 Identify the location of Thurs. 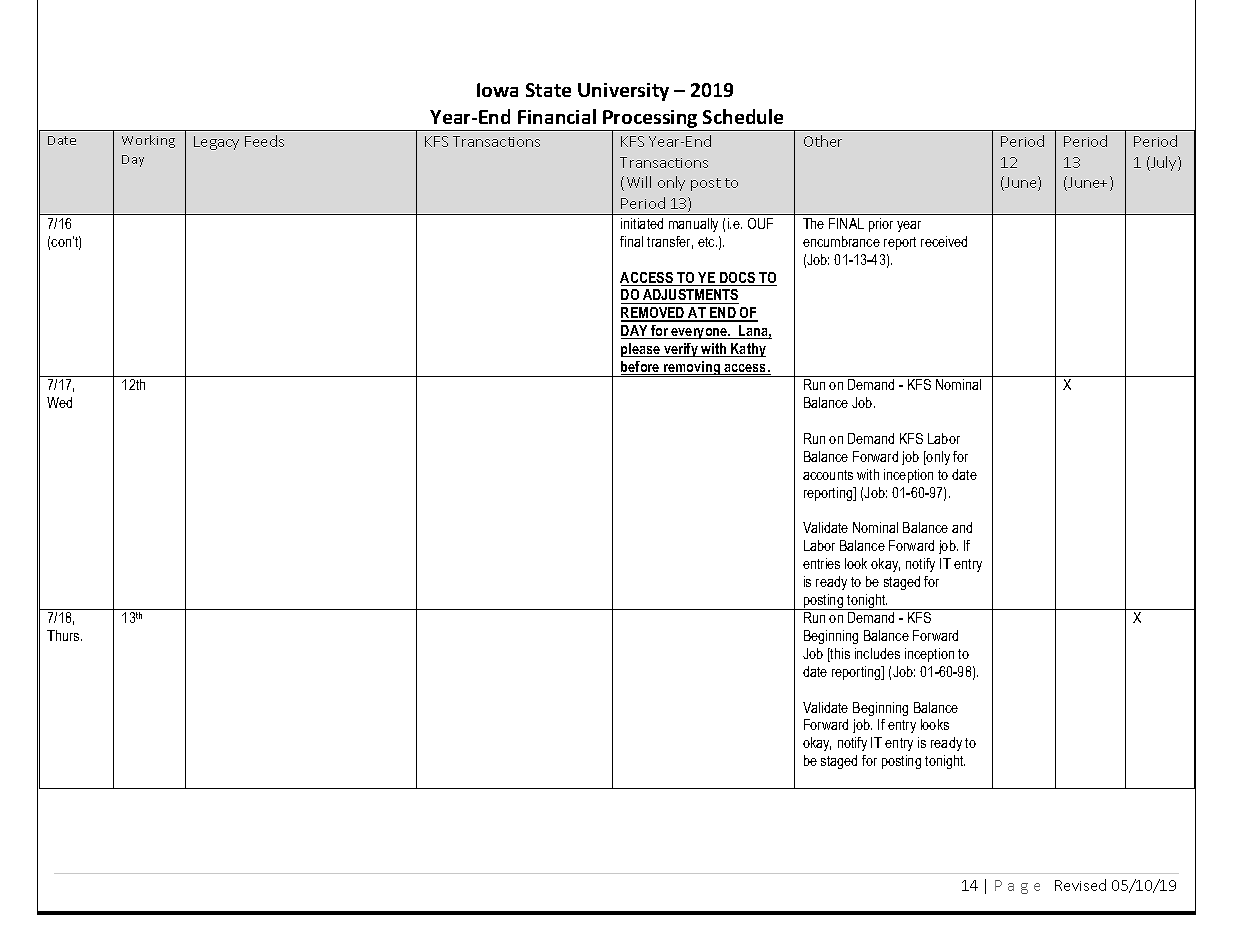
(64, 635).
